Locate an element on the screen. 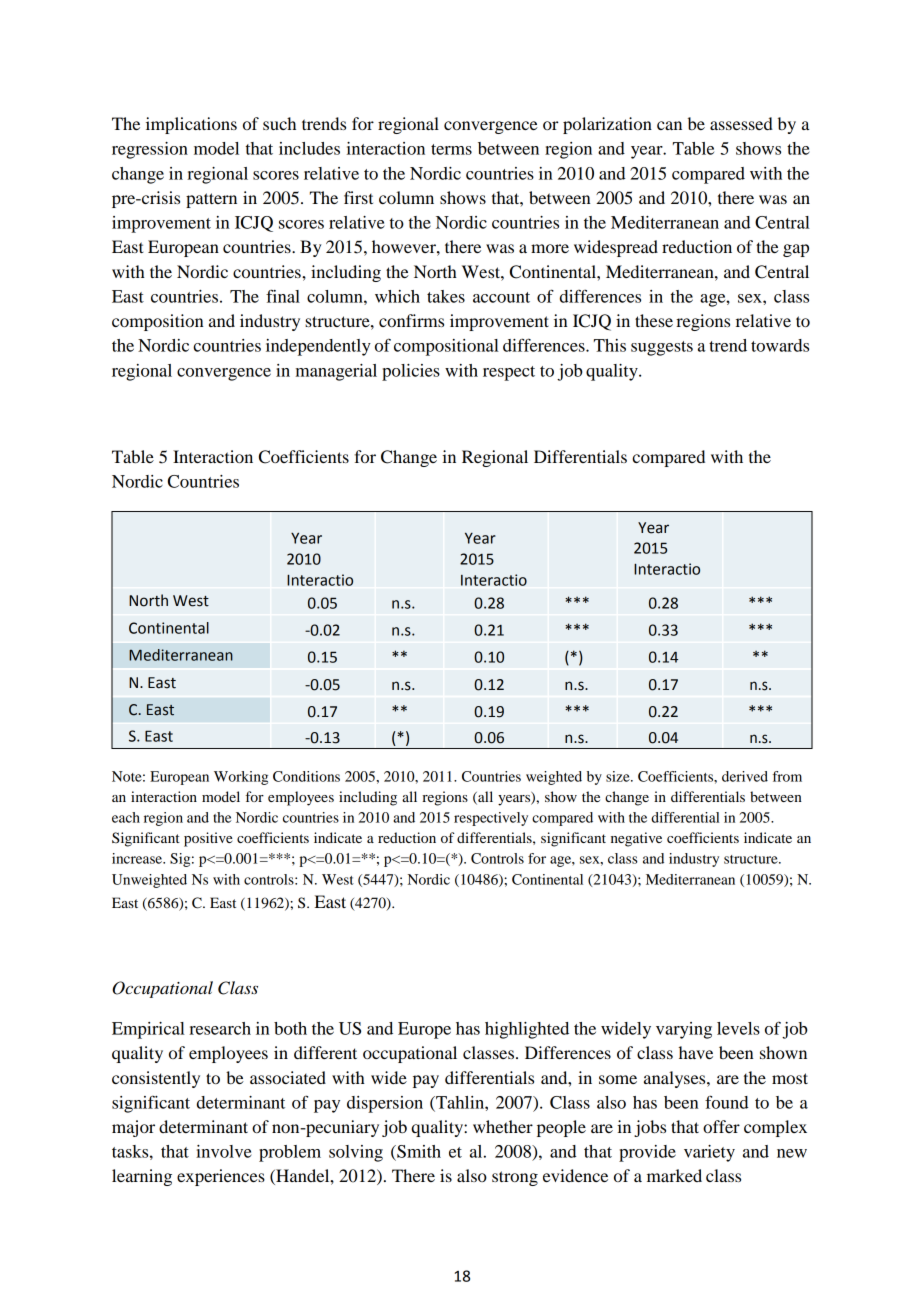 The width and height of the screenshot is (924, 1307). managerial is located at coordinates (336, 372).
